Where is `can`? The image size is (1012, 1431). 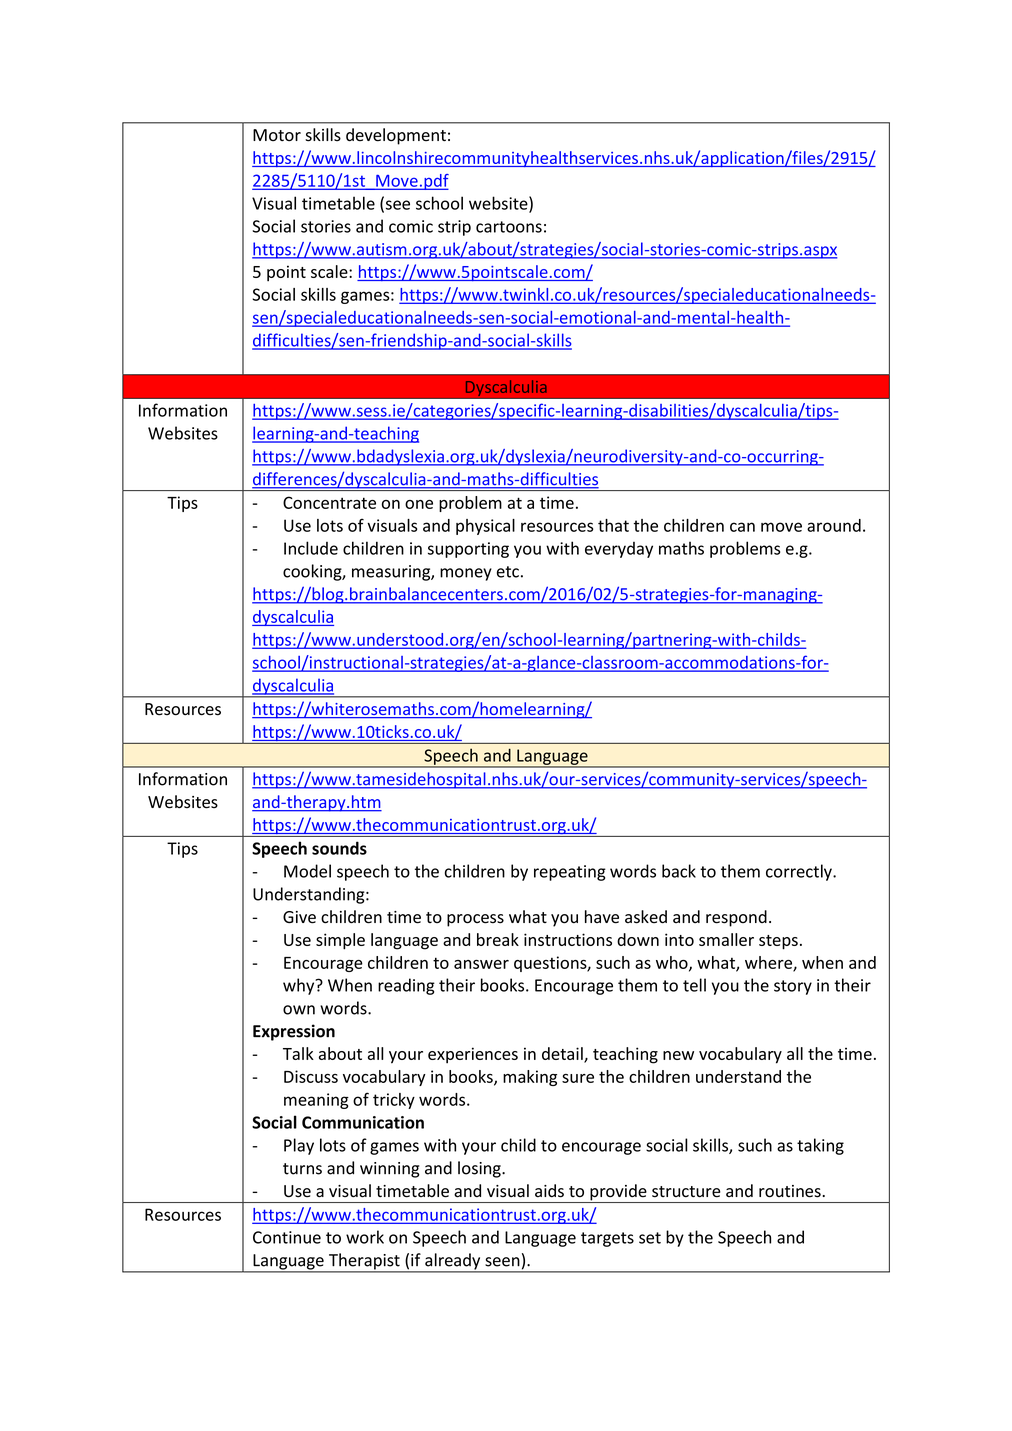 can is located at coordinates (742, 527).
